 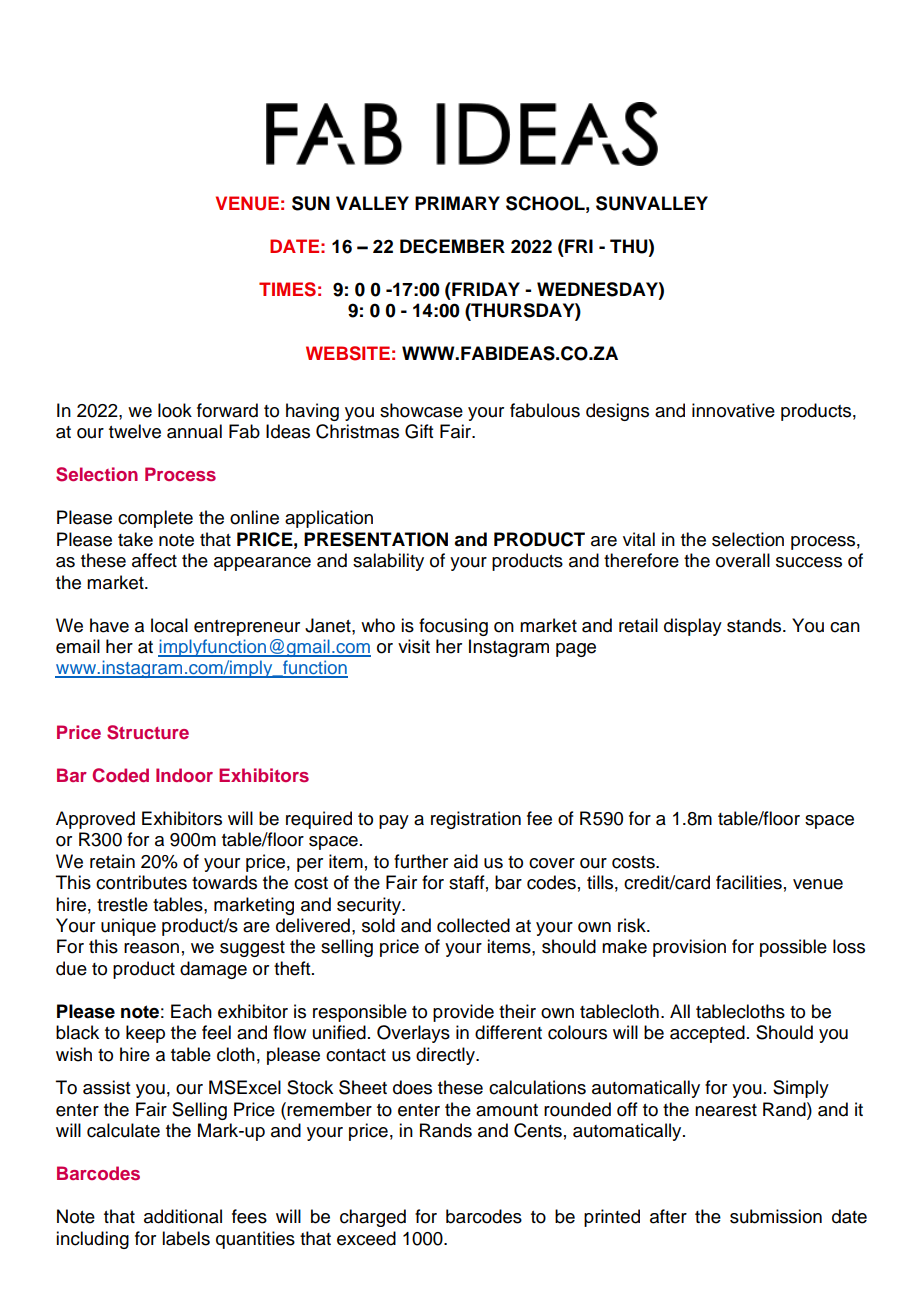 I want to click on overall, so click(x=743, y=560).
